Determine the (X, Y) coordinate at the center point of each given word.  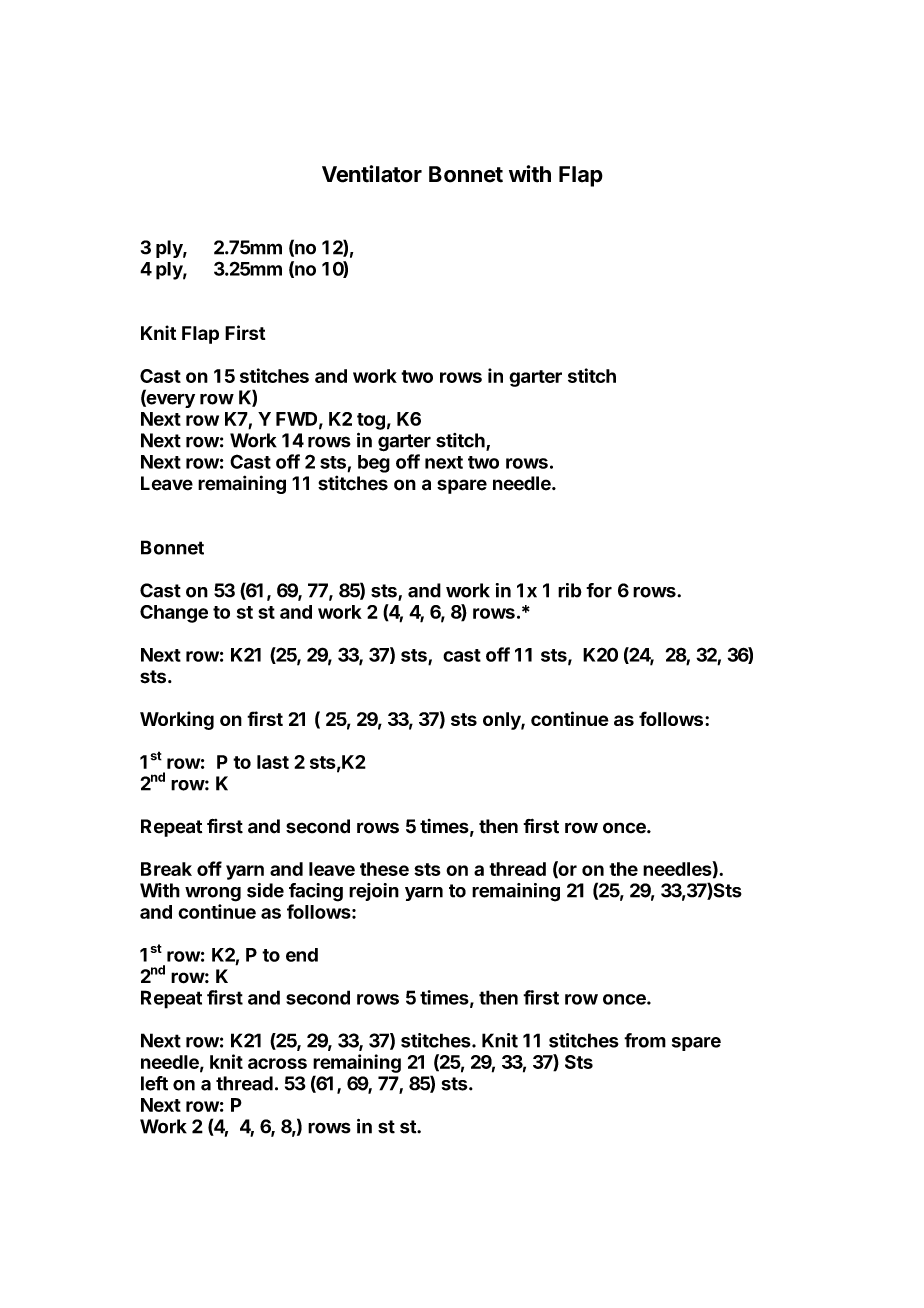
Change (174, 614)
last (273, 762)
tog (371, 421)
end (302, 955)
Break (166, 869)
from (645, 1040)
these (384, 869)
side (265, 890)
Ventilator (372, 174)
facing (316, 892)
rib (570, 590)
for (599, 590)
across (277, 1063)
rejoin (374, 892)
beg (374, 464)
